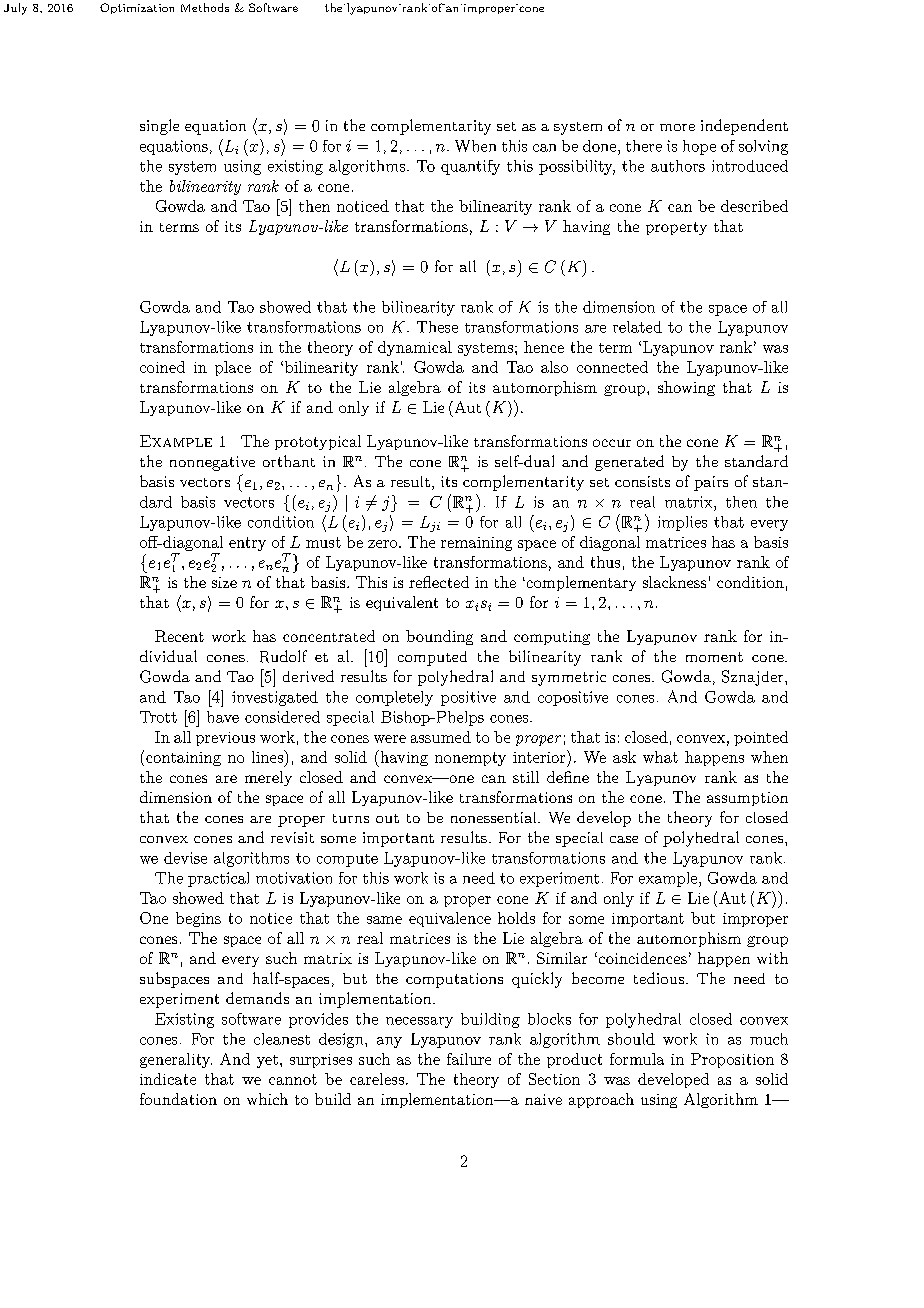 The image size is (924, 1308). What do you see at coordinates (677, 127) in the image?
I see `more` at bounding box center [677, 127].
